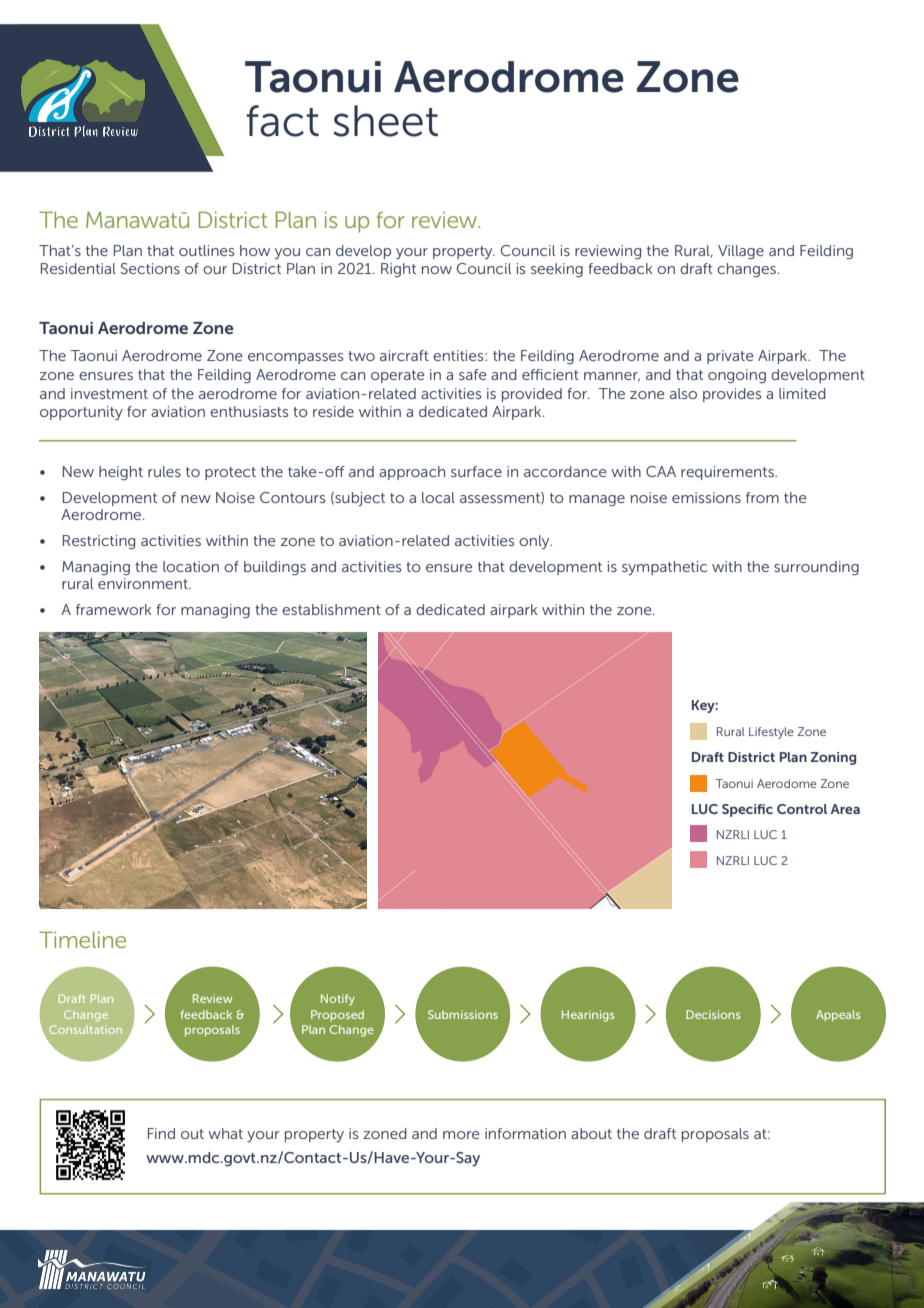  What do you see at coordinates (161, 1133) in the document?
I see `Find` at bounding box center [161, 1133].
